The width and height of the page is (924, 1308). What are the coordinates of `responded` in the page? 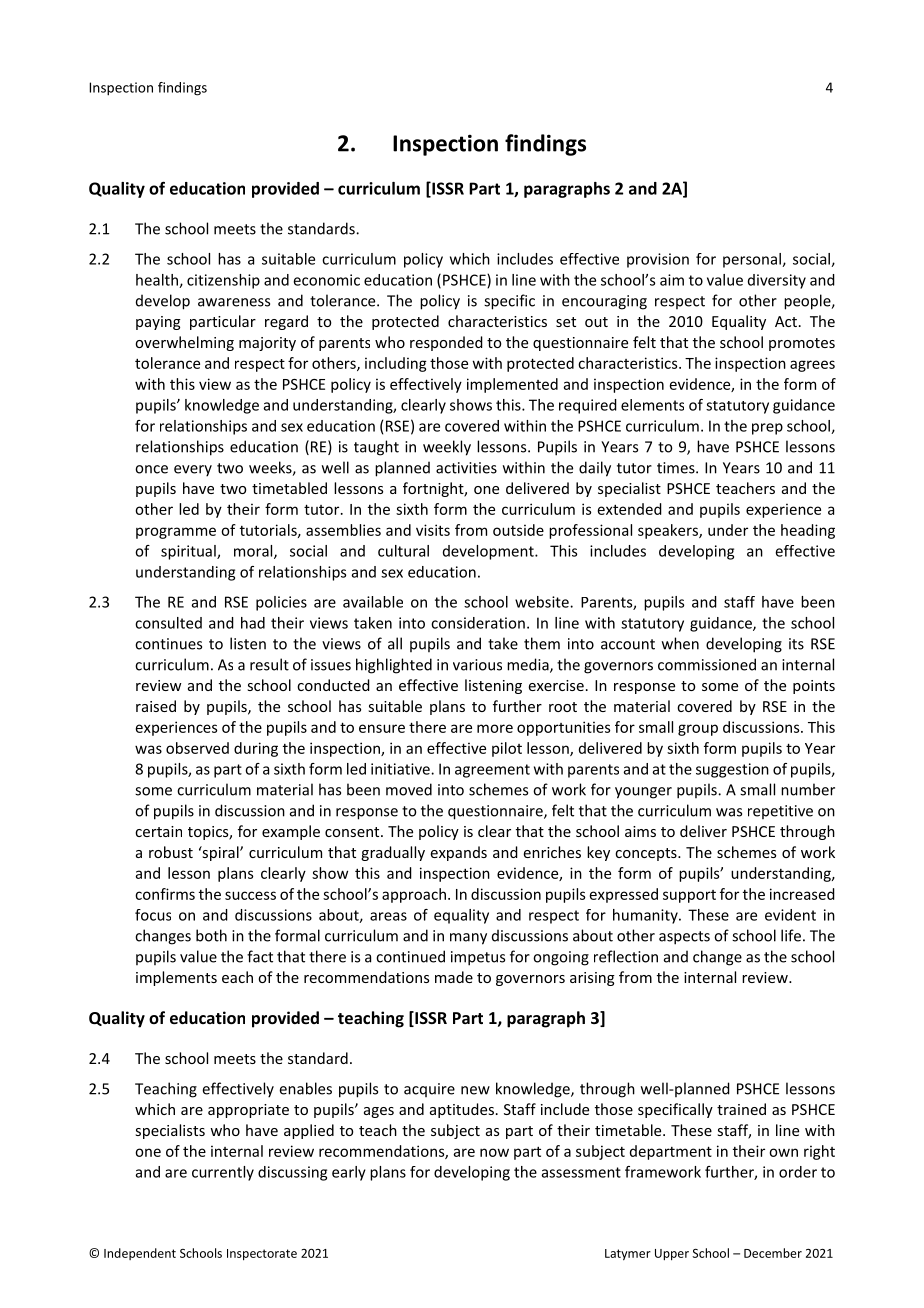 It's located at (446, 343).
